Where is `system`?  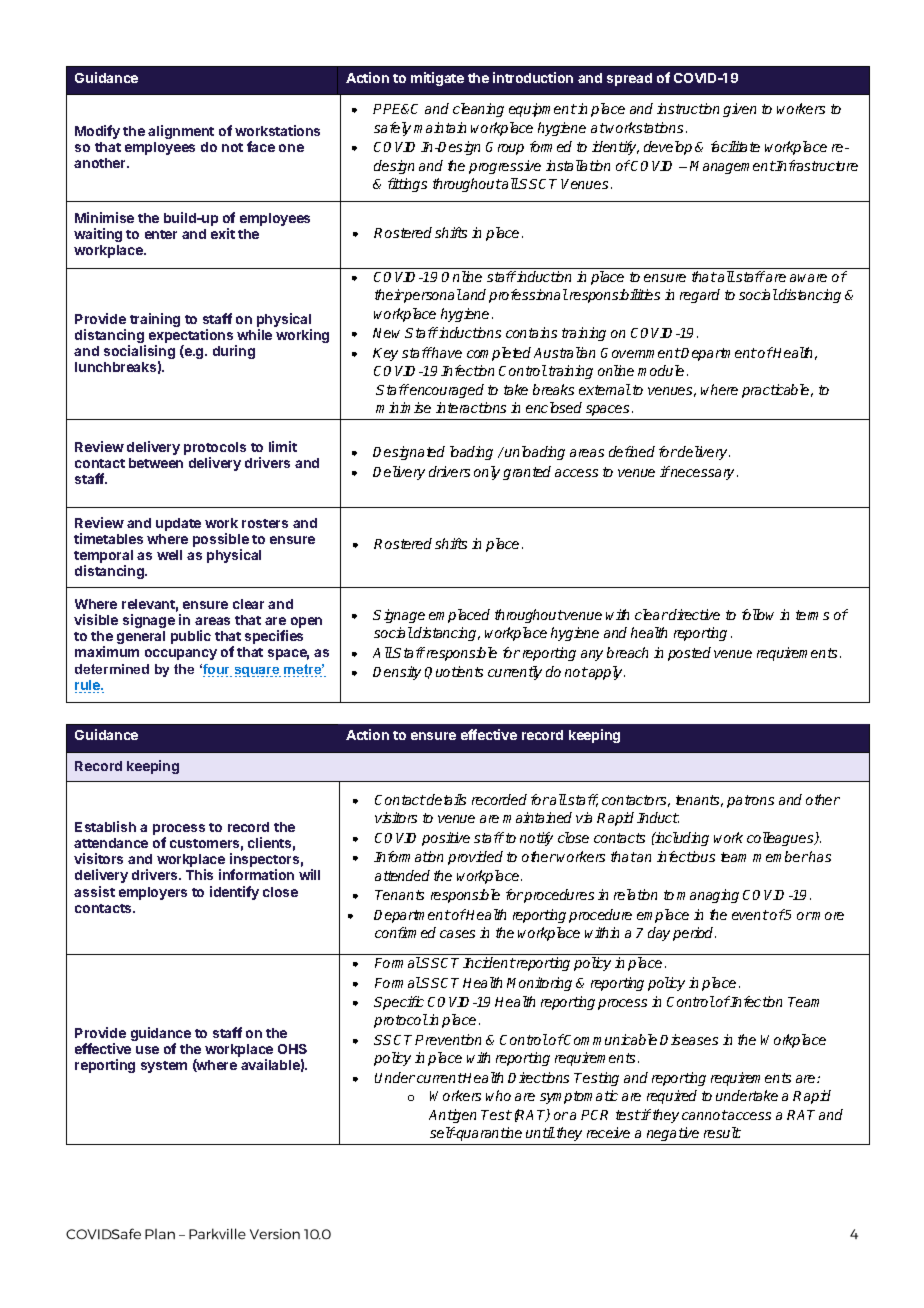 system is located at coordinates (164, 1067).
